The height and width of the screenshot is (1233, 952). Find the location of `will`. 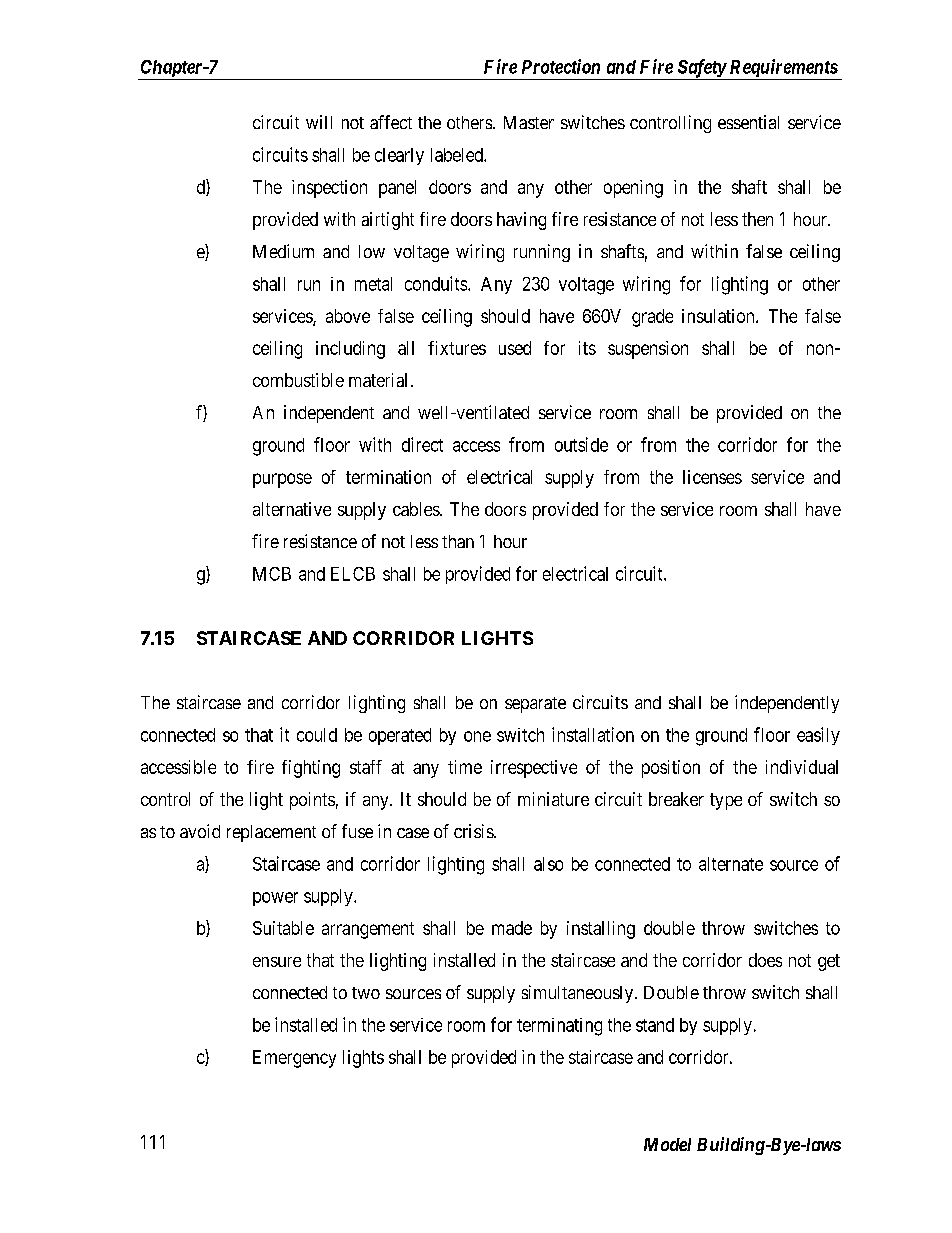

will is located at coordinates (319, 122).
